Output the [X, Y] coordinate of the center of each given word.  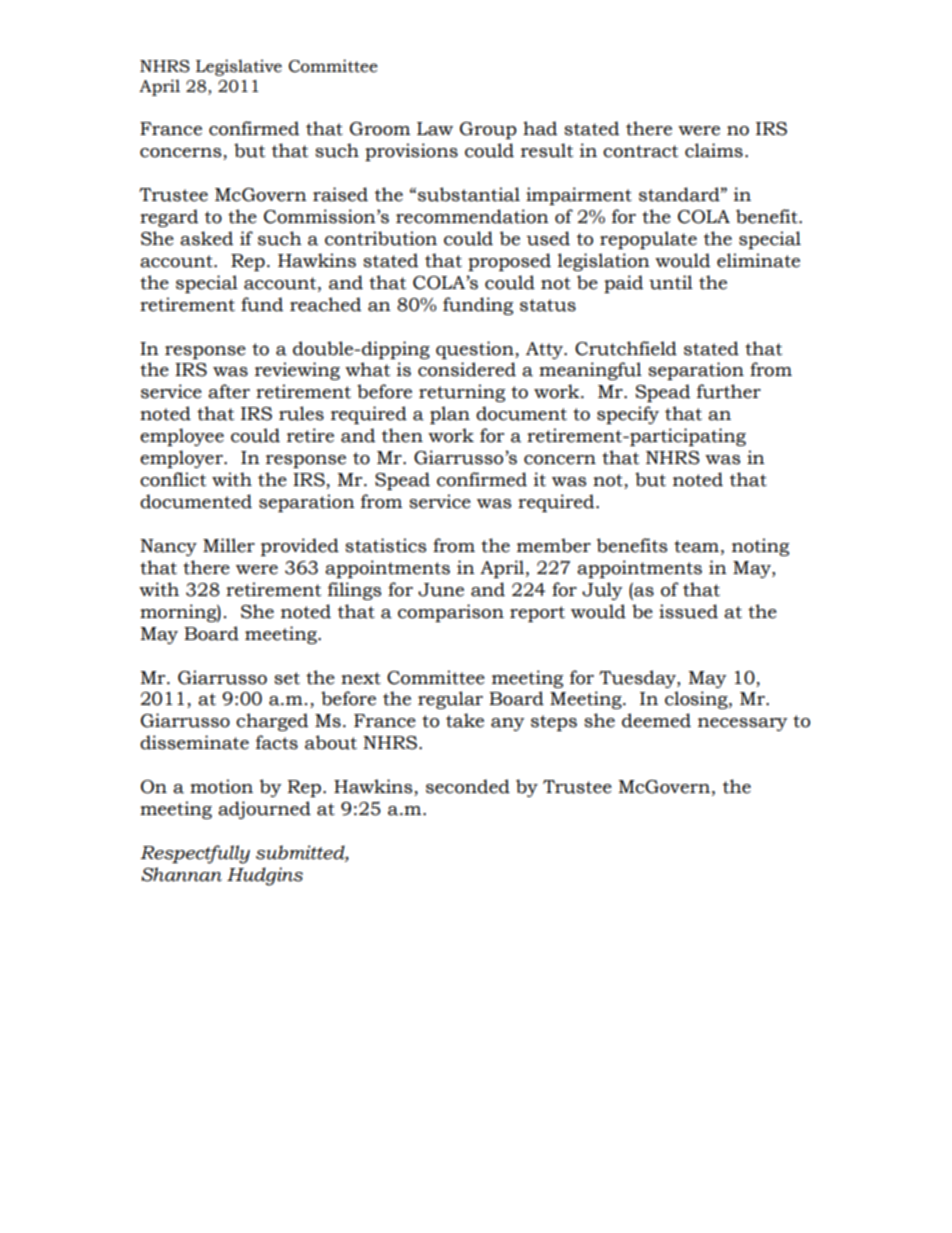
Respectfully [195, 854]
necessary [743, 724]
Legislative [239, 67]
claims [714, 150]
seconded [468, 786]
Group [488, 130]
